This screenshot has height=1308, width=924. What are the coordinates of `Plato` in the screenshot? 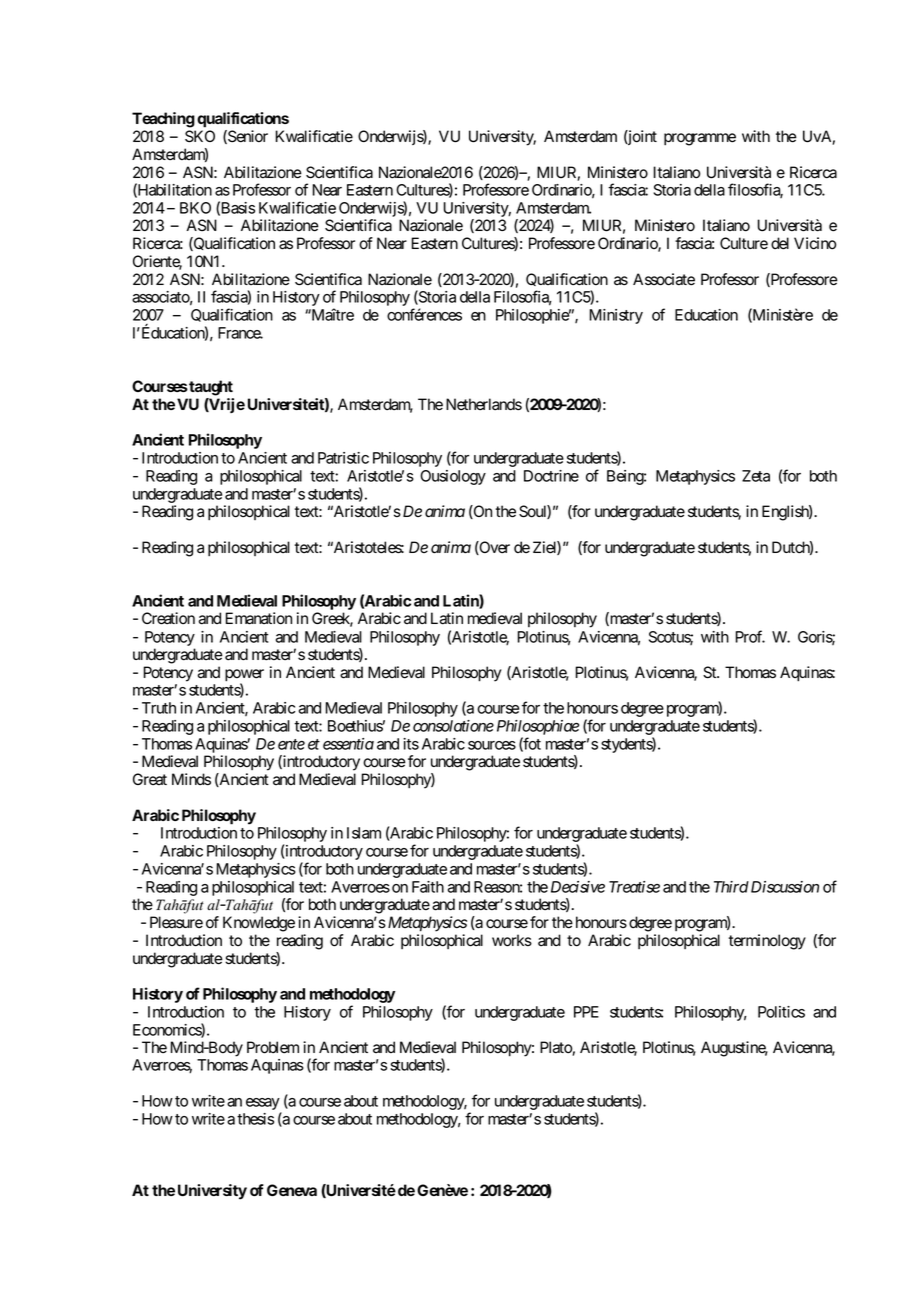 It's located at (556, 1048).
